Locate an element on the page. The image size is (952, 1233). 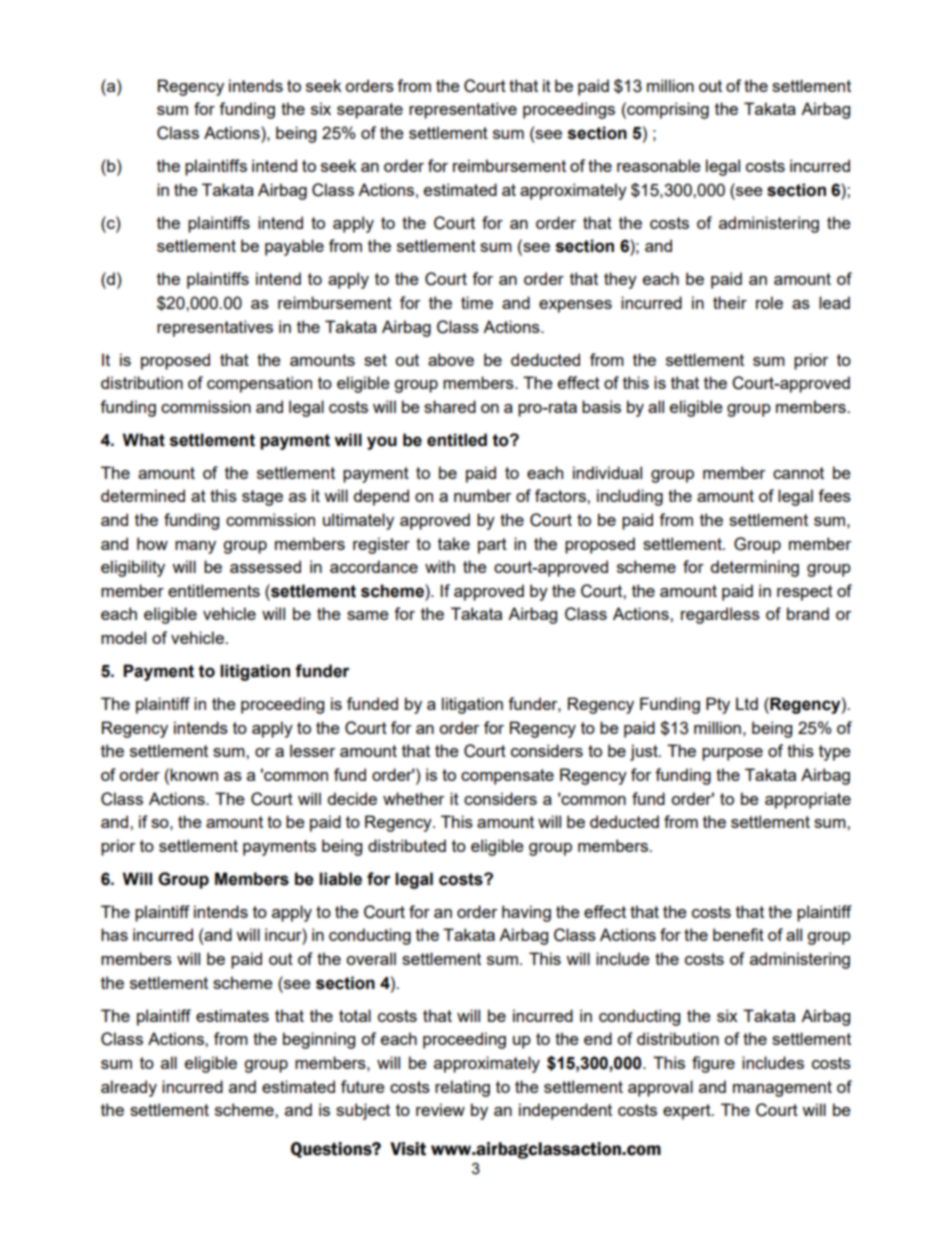
What is located at coordinates (143, 440).
